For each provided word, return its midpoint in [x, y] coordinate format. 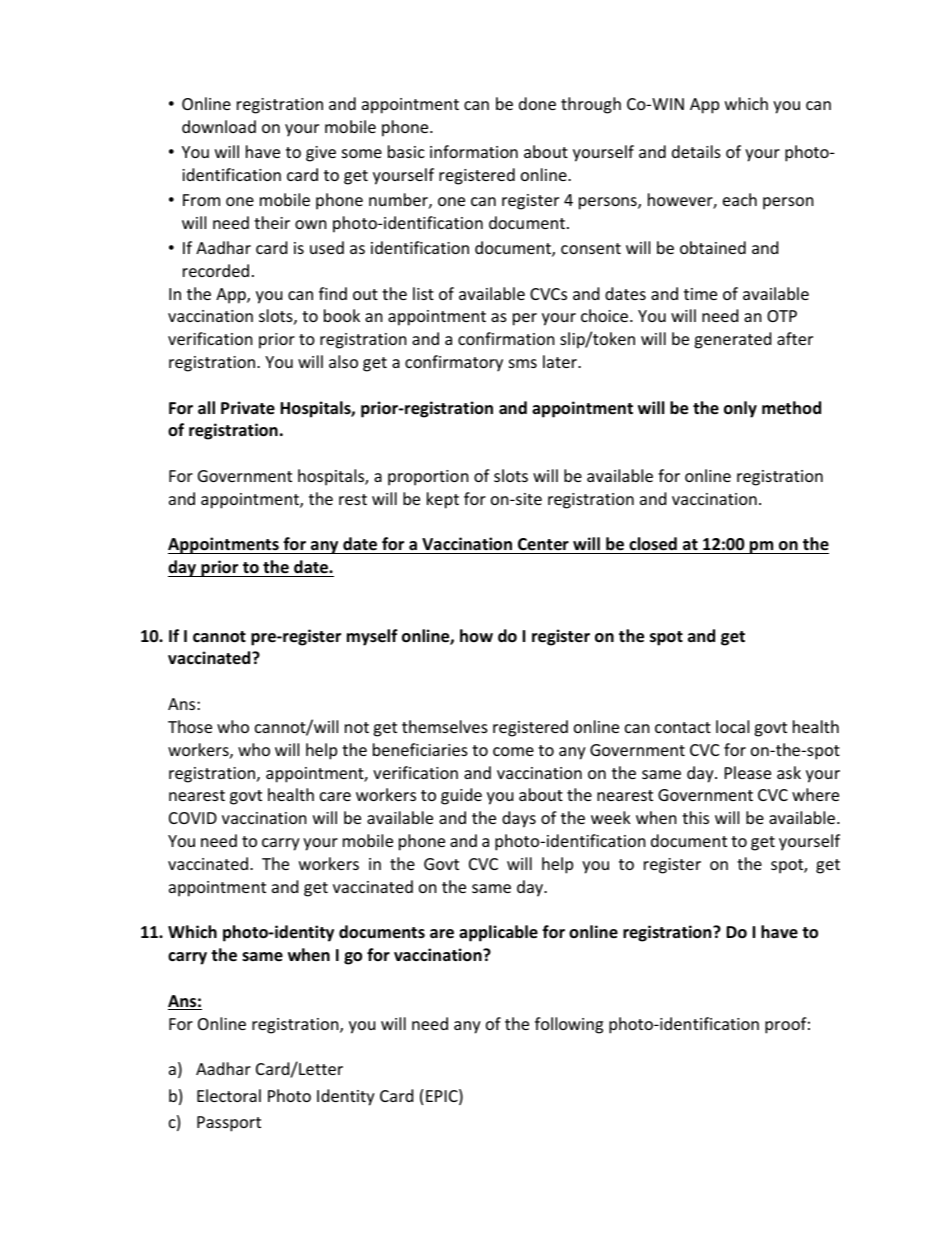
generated [732, 340]
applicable [498, 933]
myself [372, 637]
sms [523, 363]
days [519, 819]
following [569, 1025]
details [696, 151]
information [474, 151]
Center [543, 546]
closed [653, 545]
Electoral [229, 1095]
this [695, 817]
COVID [193, 818]
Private [248, 408]
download [219, 126]
